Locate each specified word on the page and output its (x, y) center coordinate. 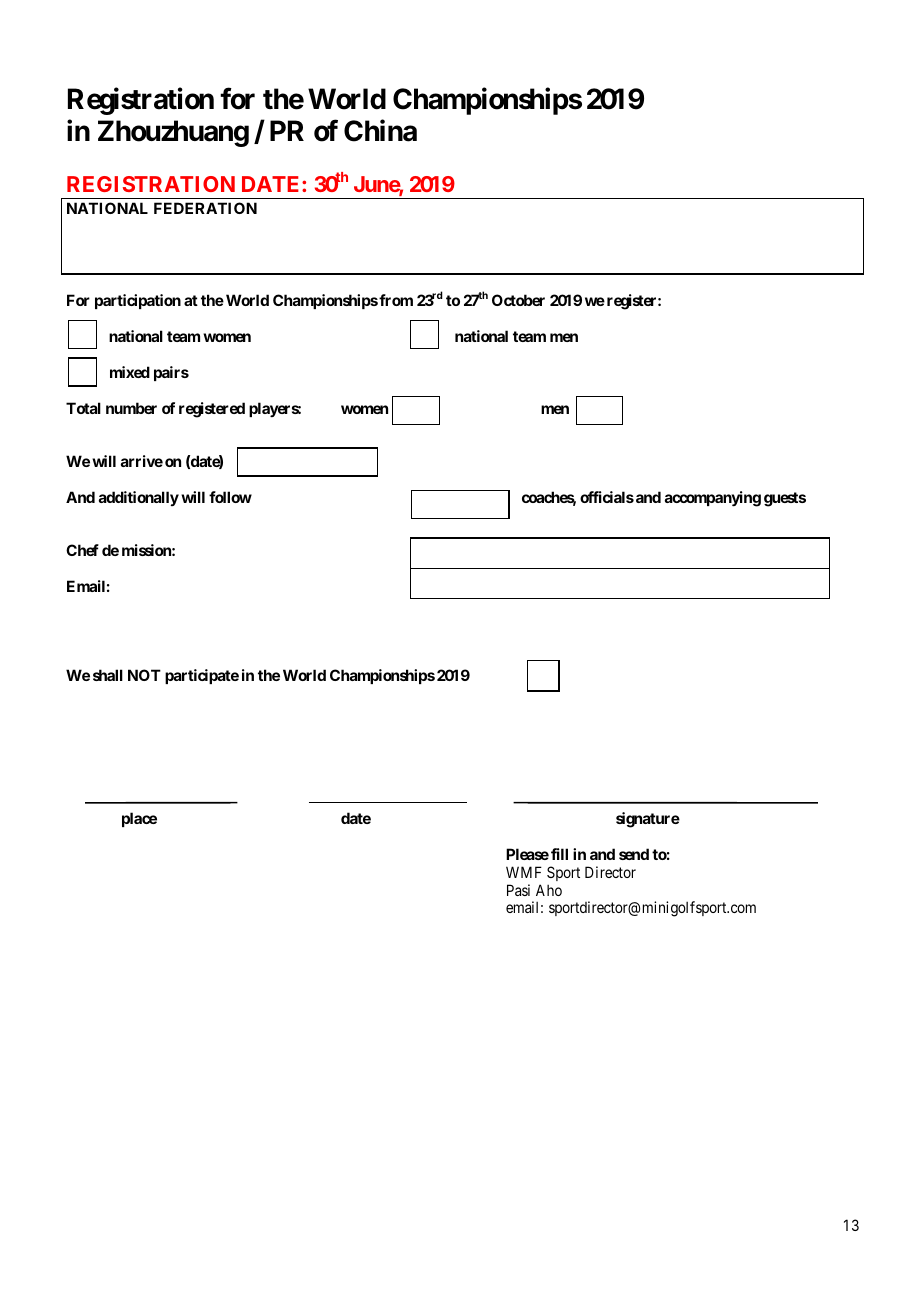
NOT (144, 675)
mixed (130, 372)
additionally (139, 498)
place (139, 819)
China (380, 131)
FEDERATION (205, 208)
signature (648, 820)
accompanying (713, 499)
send (634, 854)
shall (108, 675)
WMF (524, 872)
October (518, 300)
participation (138, 301)
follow (230, 497)
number (131, 408)
